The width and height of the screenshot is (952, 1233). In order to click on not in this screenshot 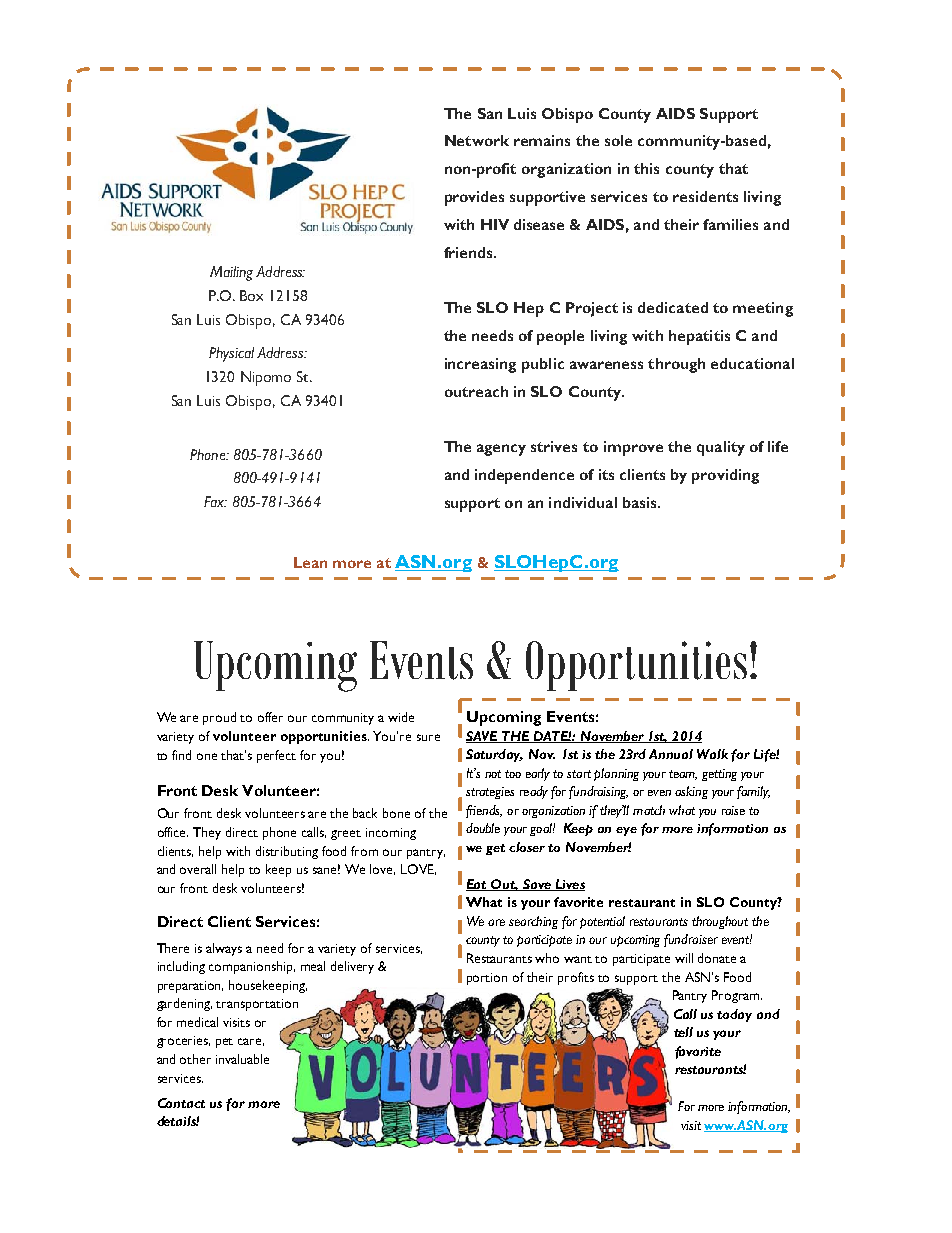, I will do `click(493, 774)`.
